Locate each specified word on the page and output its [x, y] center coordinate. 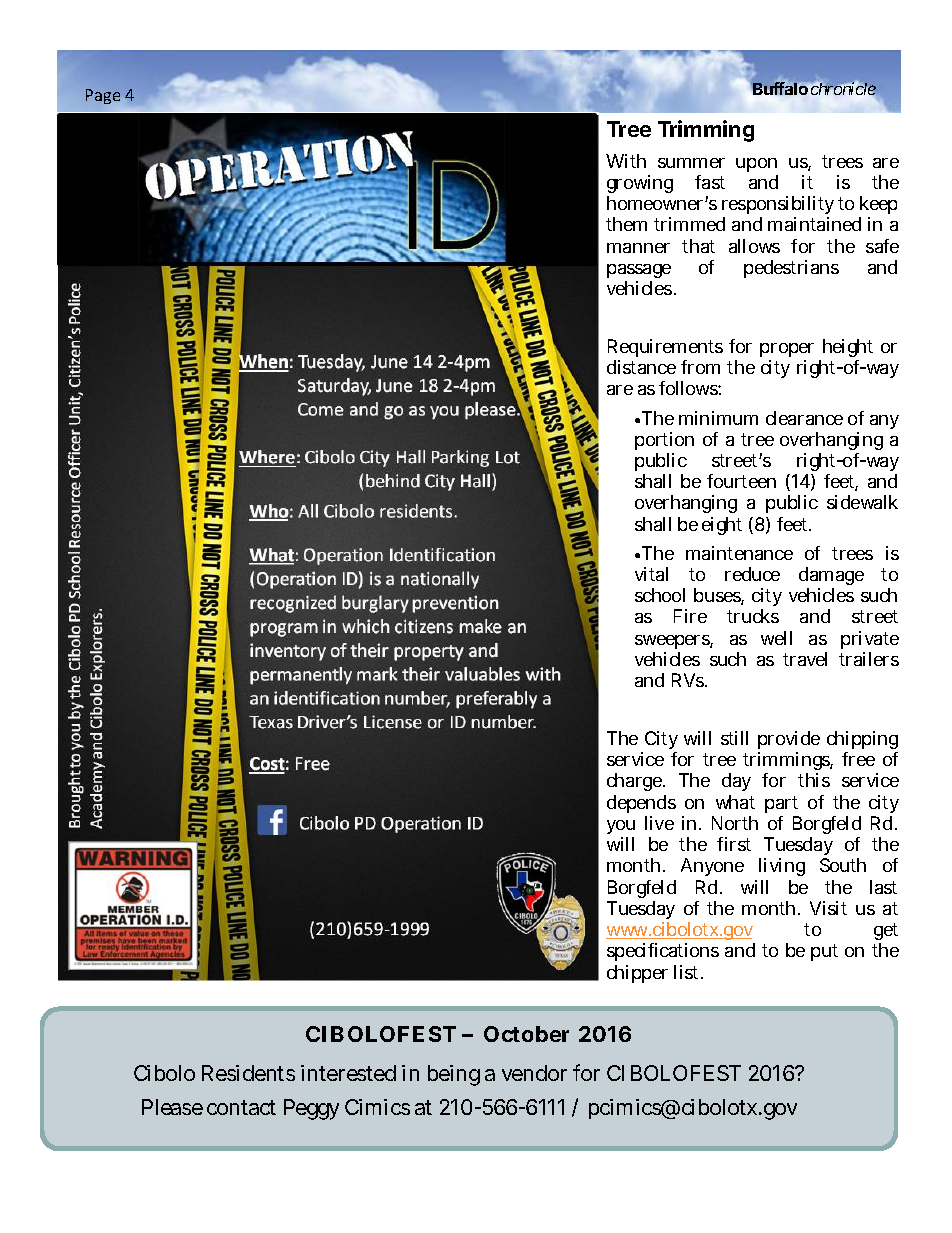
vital [651, 574]
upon [756, 165]
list [688, 972]
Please [172, 1107]
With [626, 161]
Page [103, 96]
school [660, 595]
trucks [753, 616]
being [454, 1075]
